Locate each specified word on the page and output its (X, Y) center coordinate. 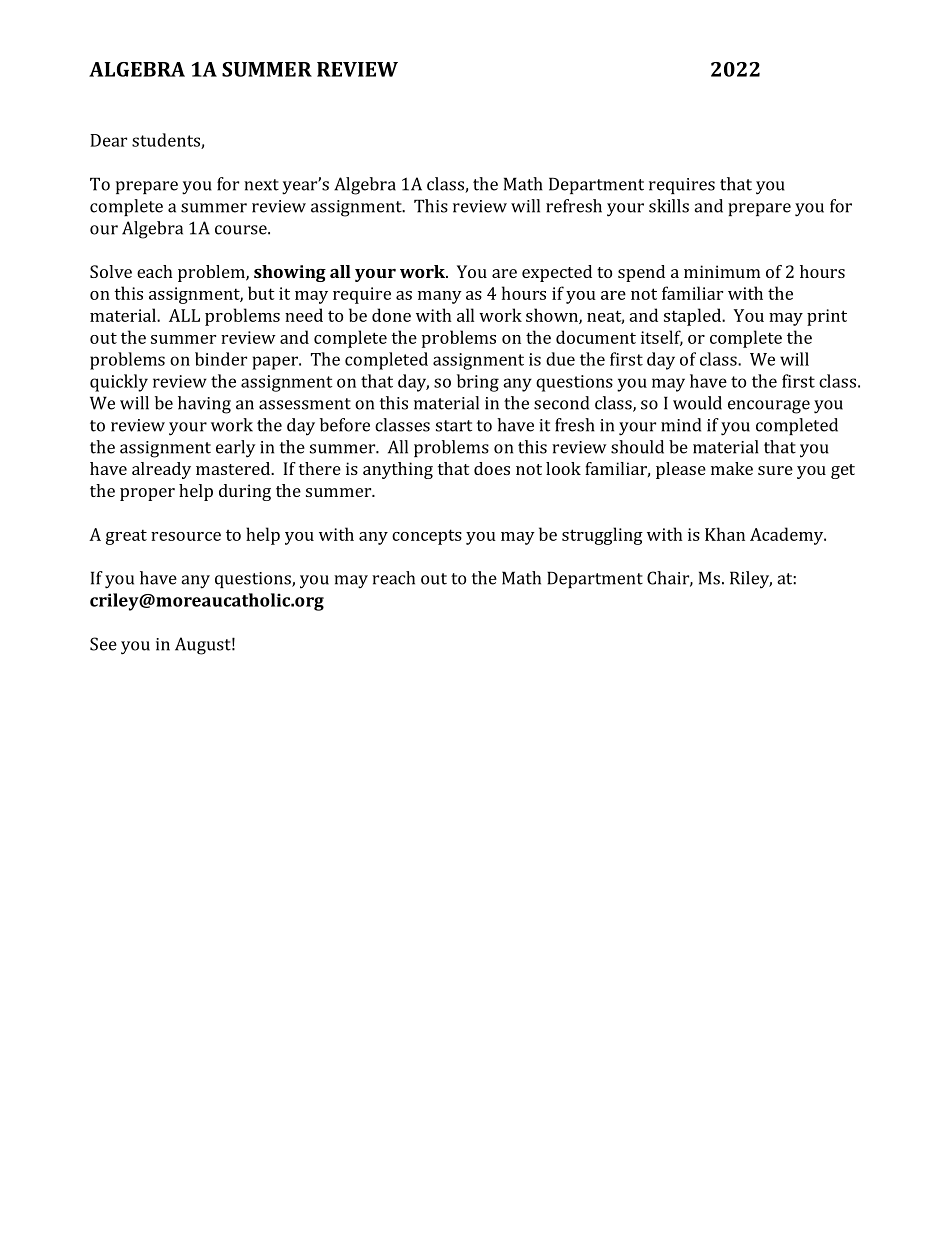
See (103, 644)
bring (478, 383)
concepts (427, 537)
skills (669, 206)
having (204, 405)
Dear (108, 140)
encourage (769, 407)
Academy (788, 536)
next (261, 185)
